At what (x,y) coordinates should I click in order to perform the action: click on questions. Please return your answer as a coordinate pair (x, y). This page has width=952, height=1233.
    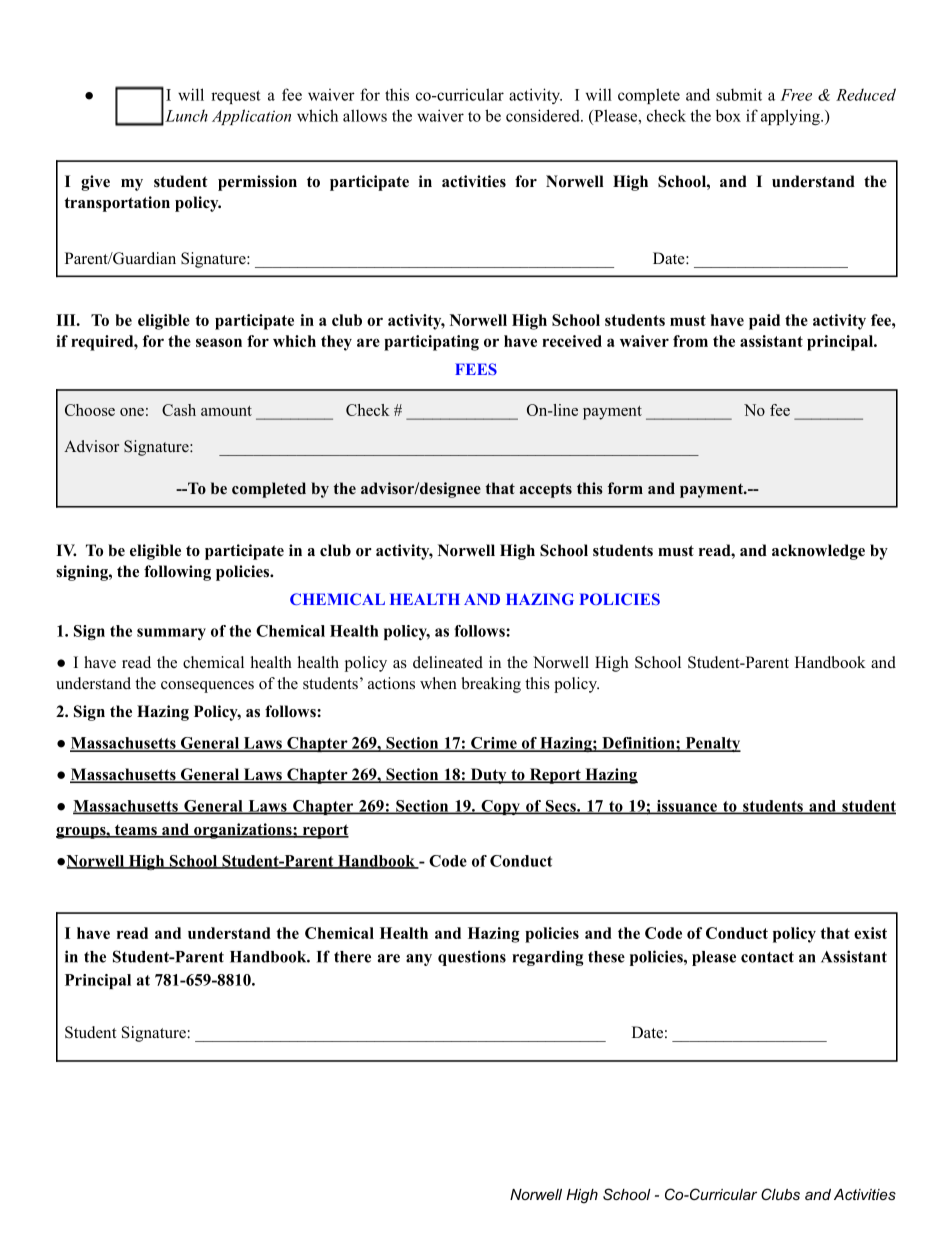
    Looking at the image, I should click on (472, 958).
